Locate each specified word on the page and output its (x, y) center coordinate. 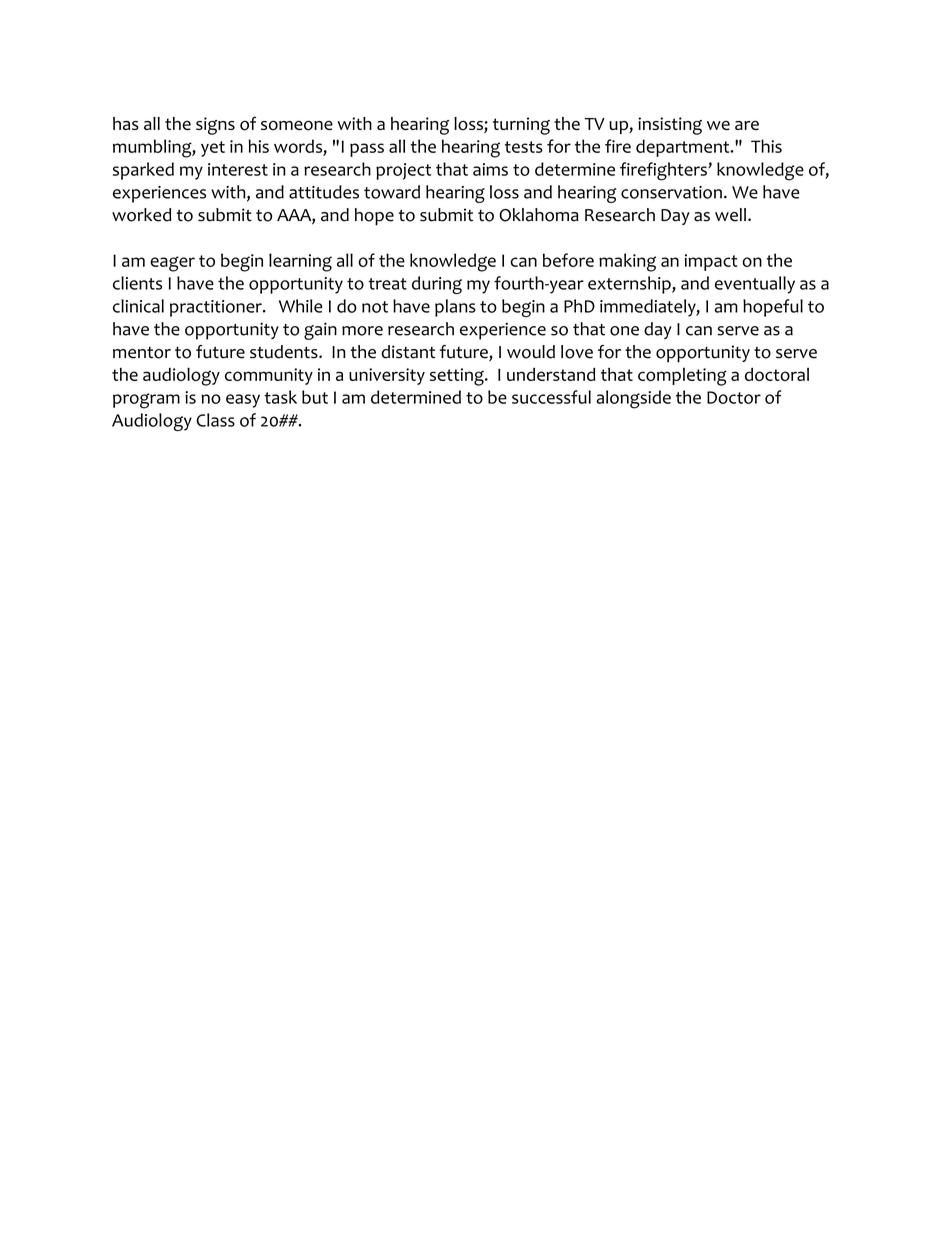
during (437, 285)
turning (521, 126)
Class (215, 420)
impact (711, 262)
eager (172, 264)
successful (551, 397)
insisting (670, 126)
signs (215, 126)
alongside (633, 399)
